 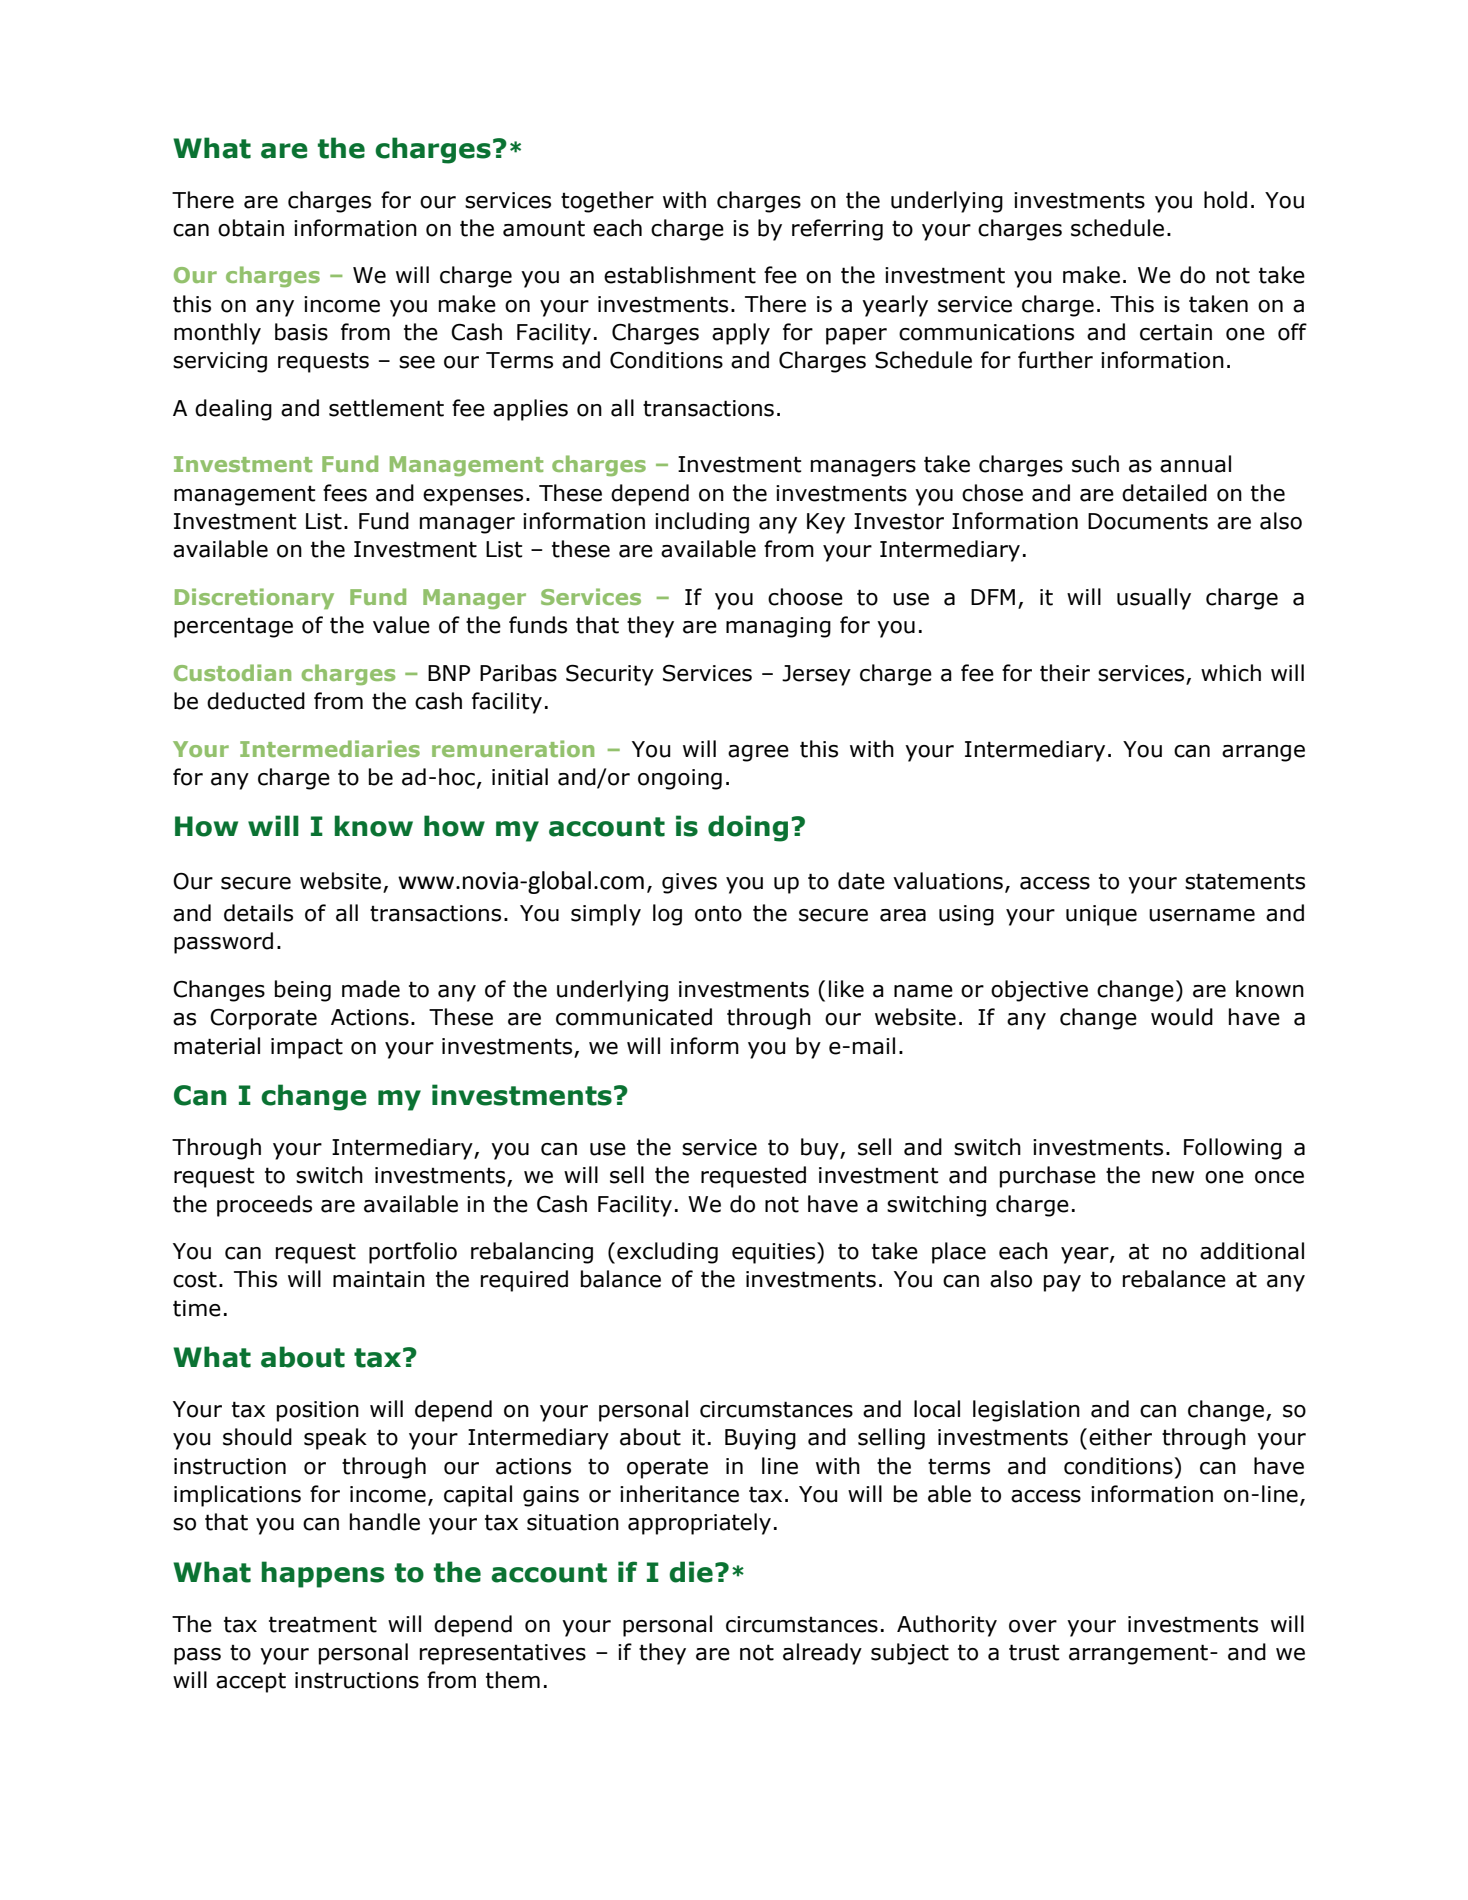 I want to click on unique, so click(x=1101, y=915).
